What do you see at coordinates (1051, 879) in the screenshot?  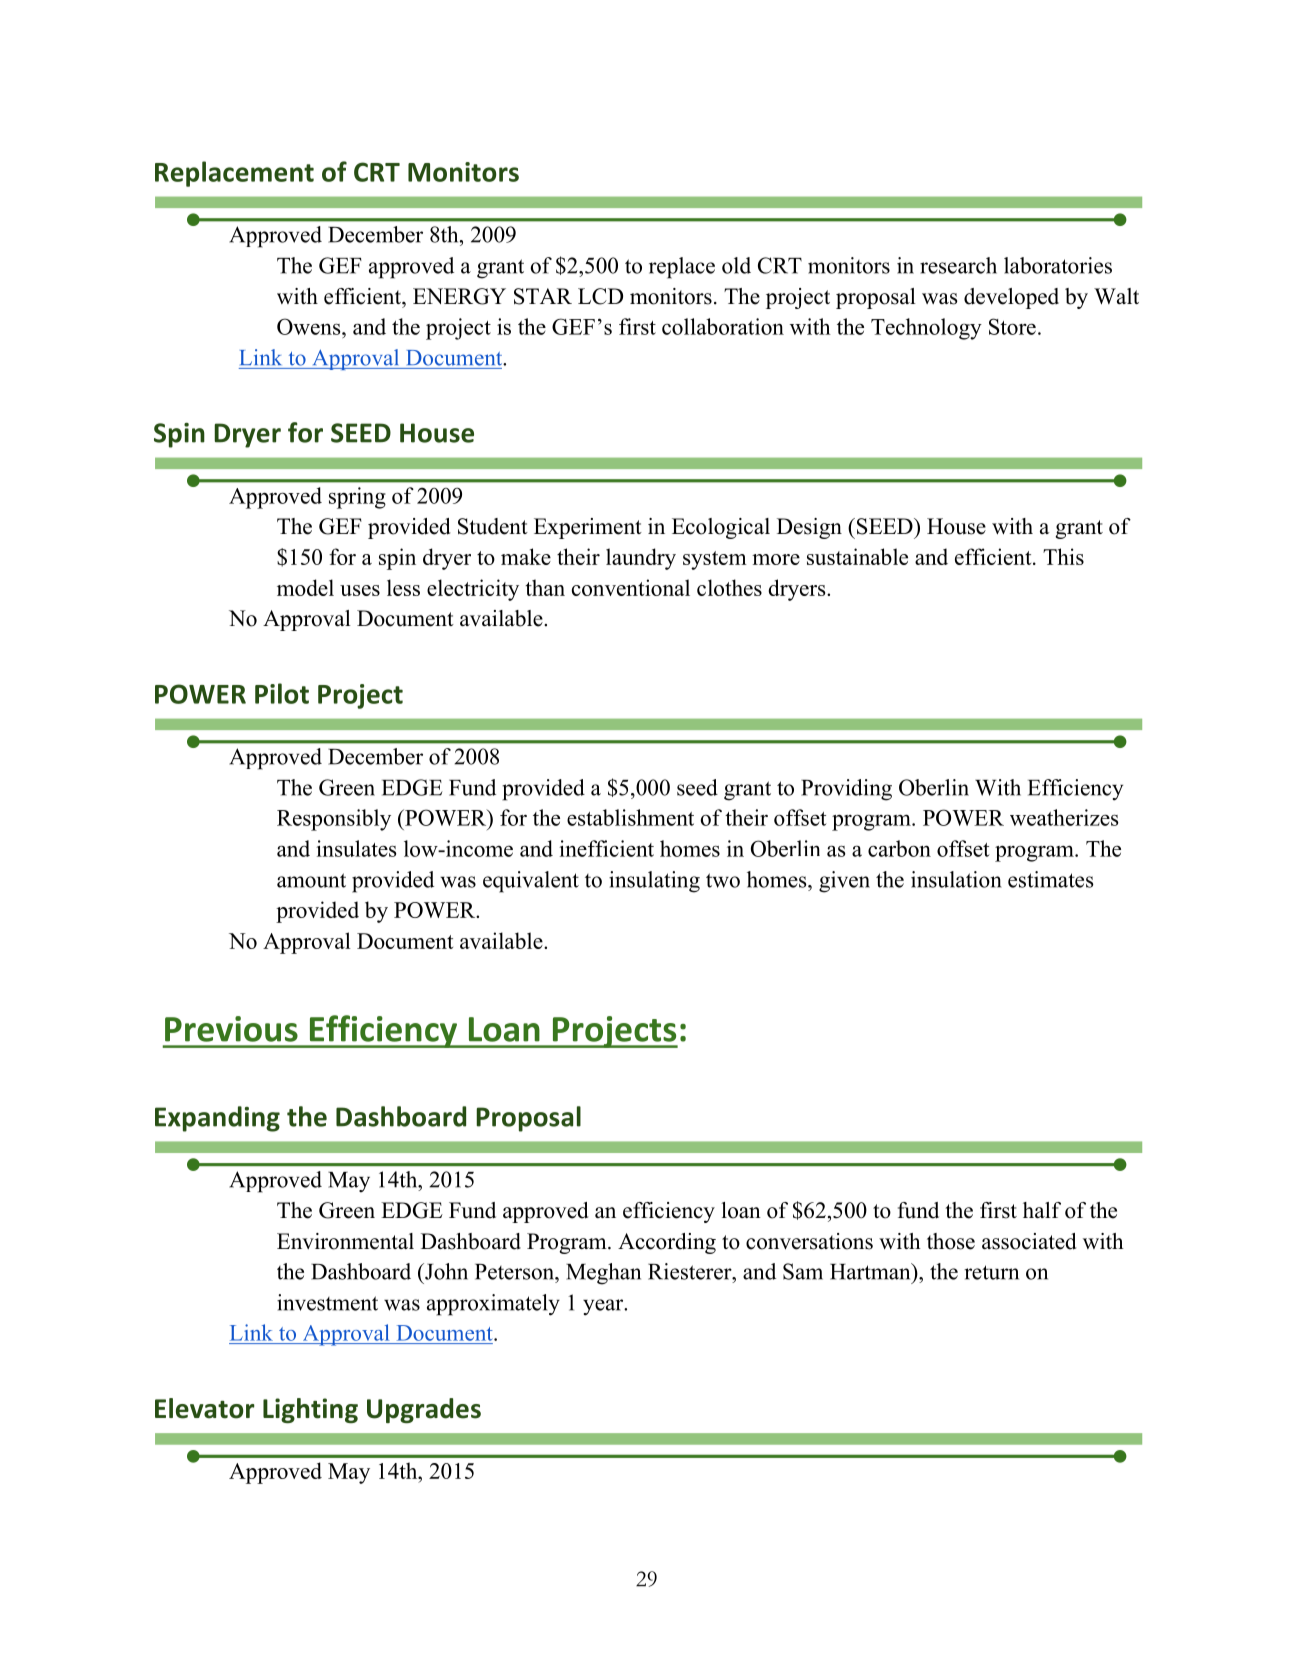 I see `estimates` at bounding box center [1051, 879].
